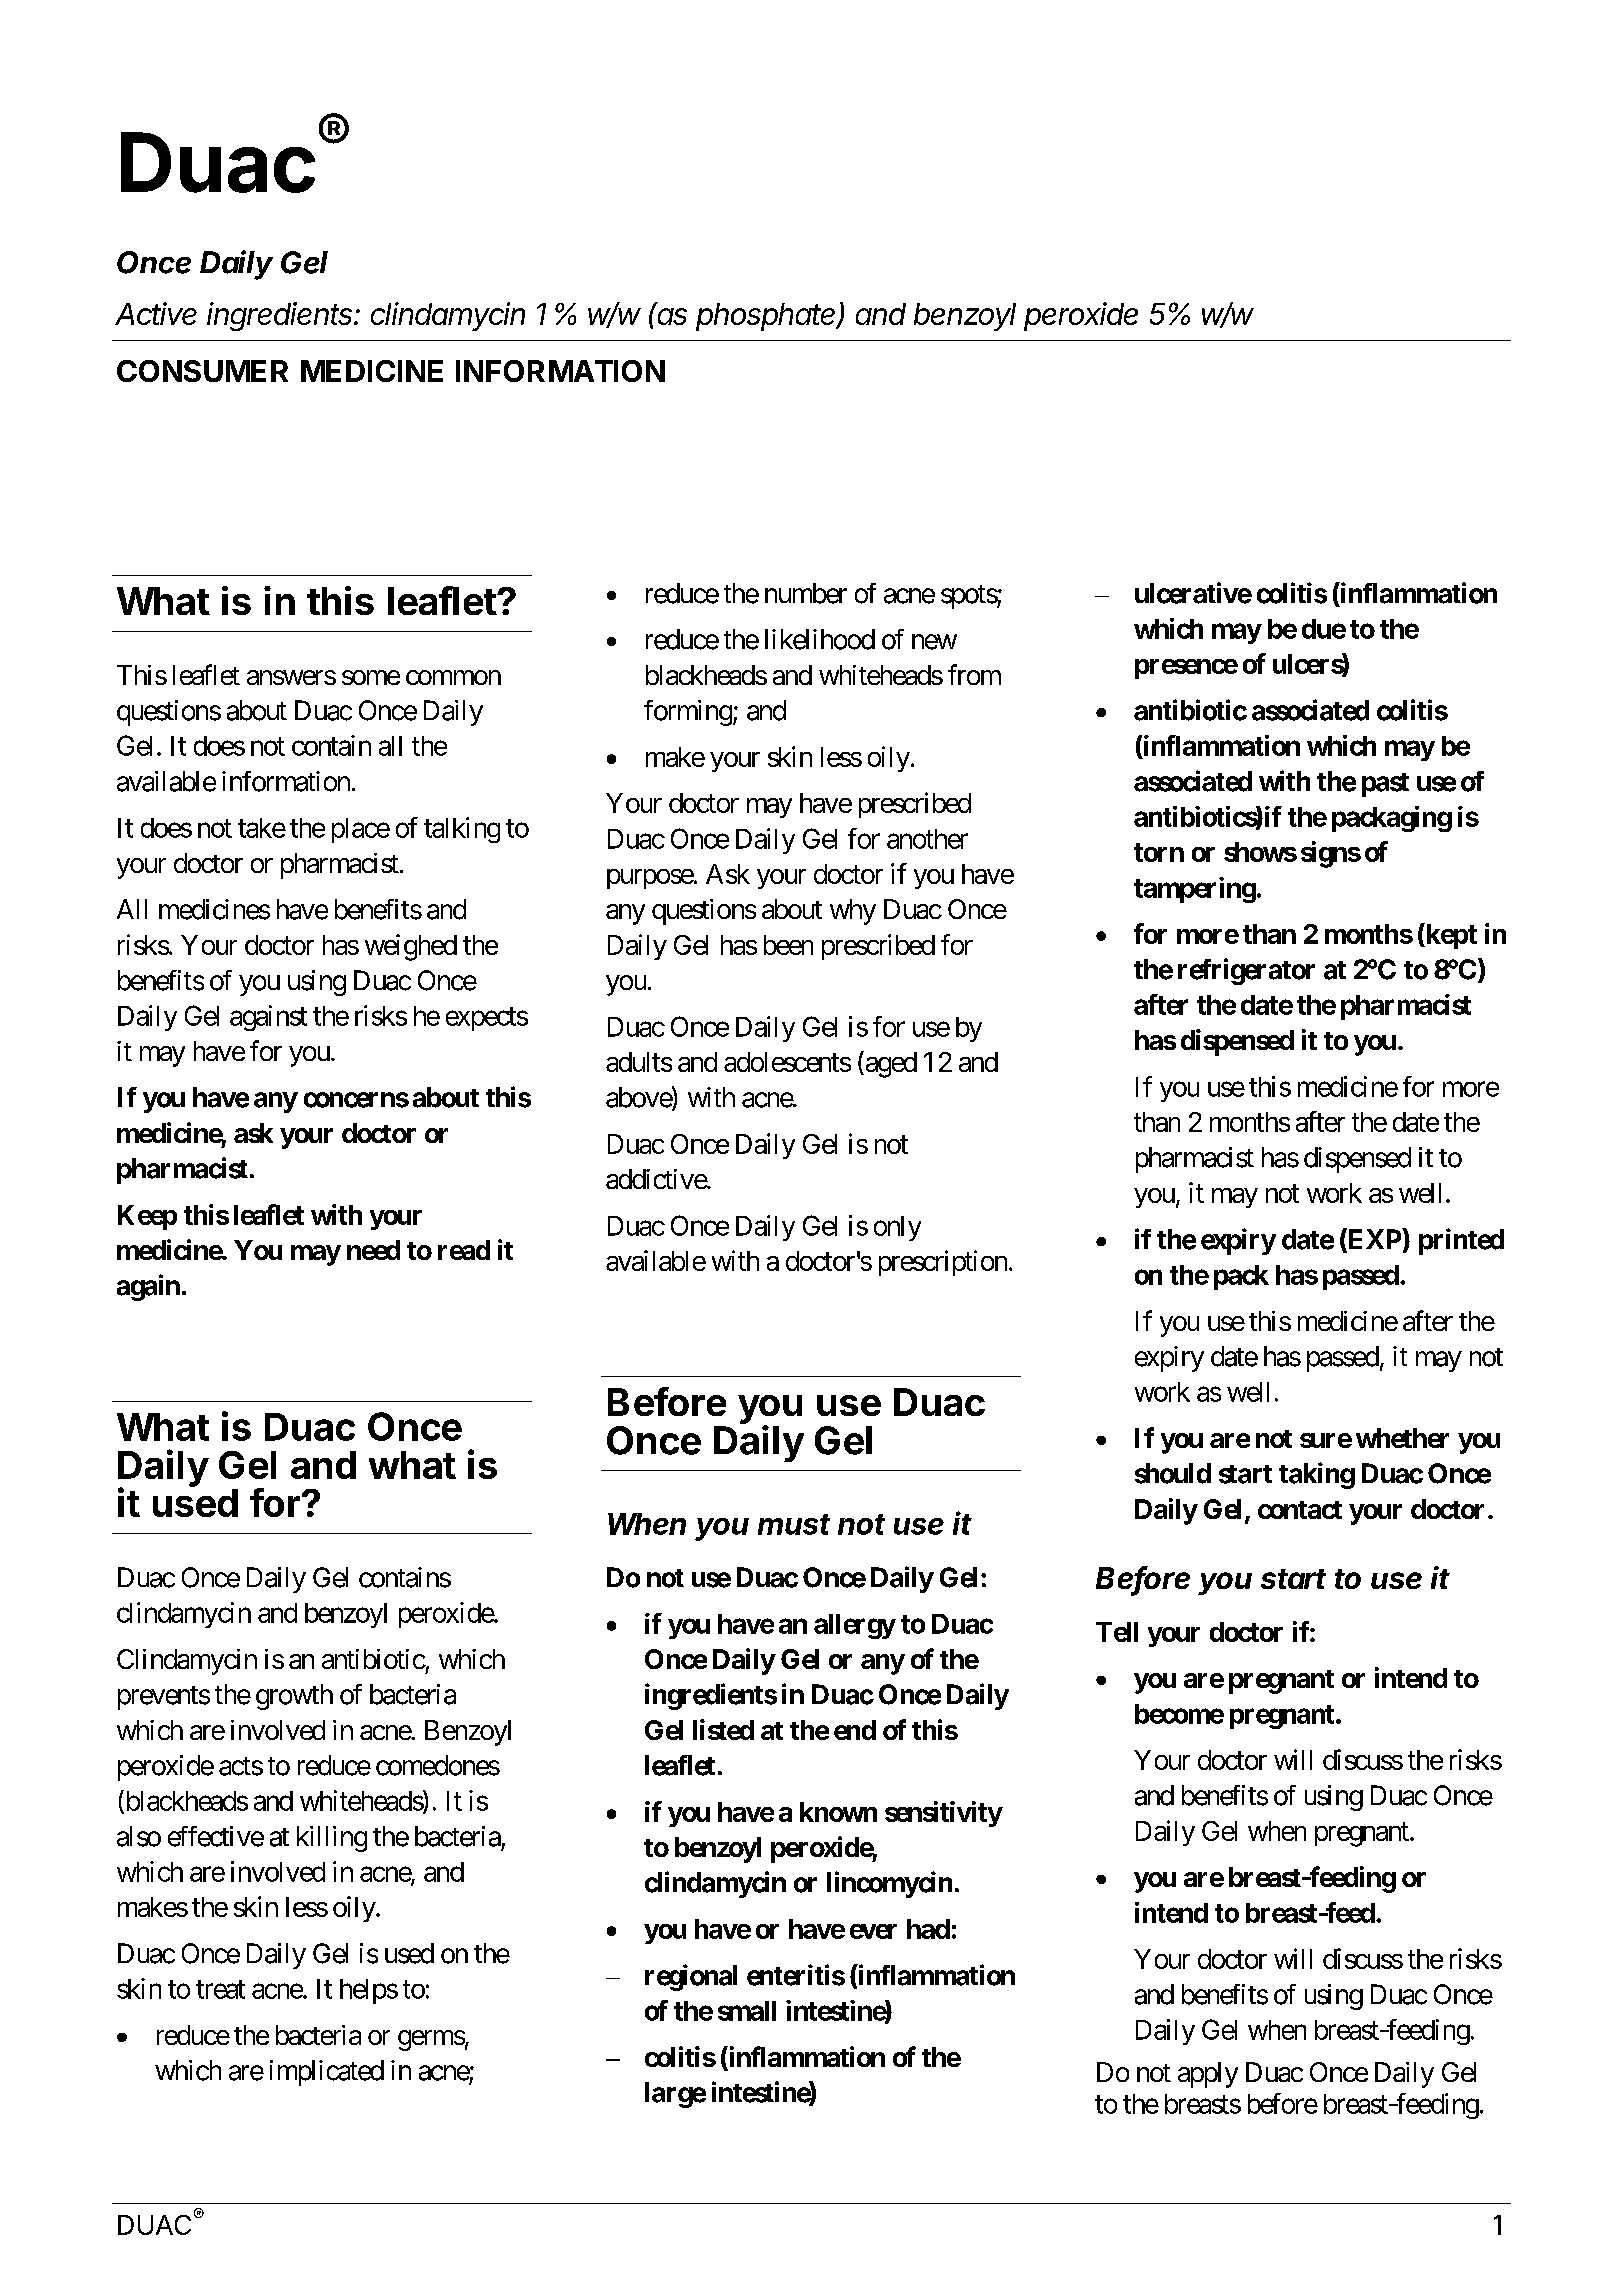 Image resolution: width=1623 pixels, height=2295 pixels. What do you see at coordinates (806, 593) in the document?
I see `number` at bounding box center [806, 593].
